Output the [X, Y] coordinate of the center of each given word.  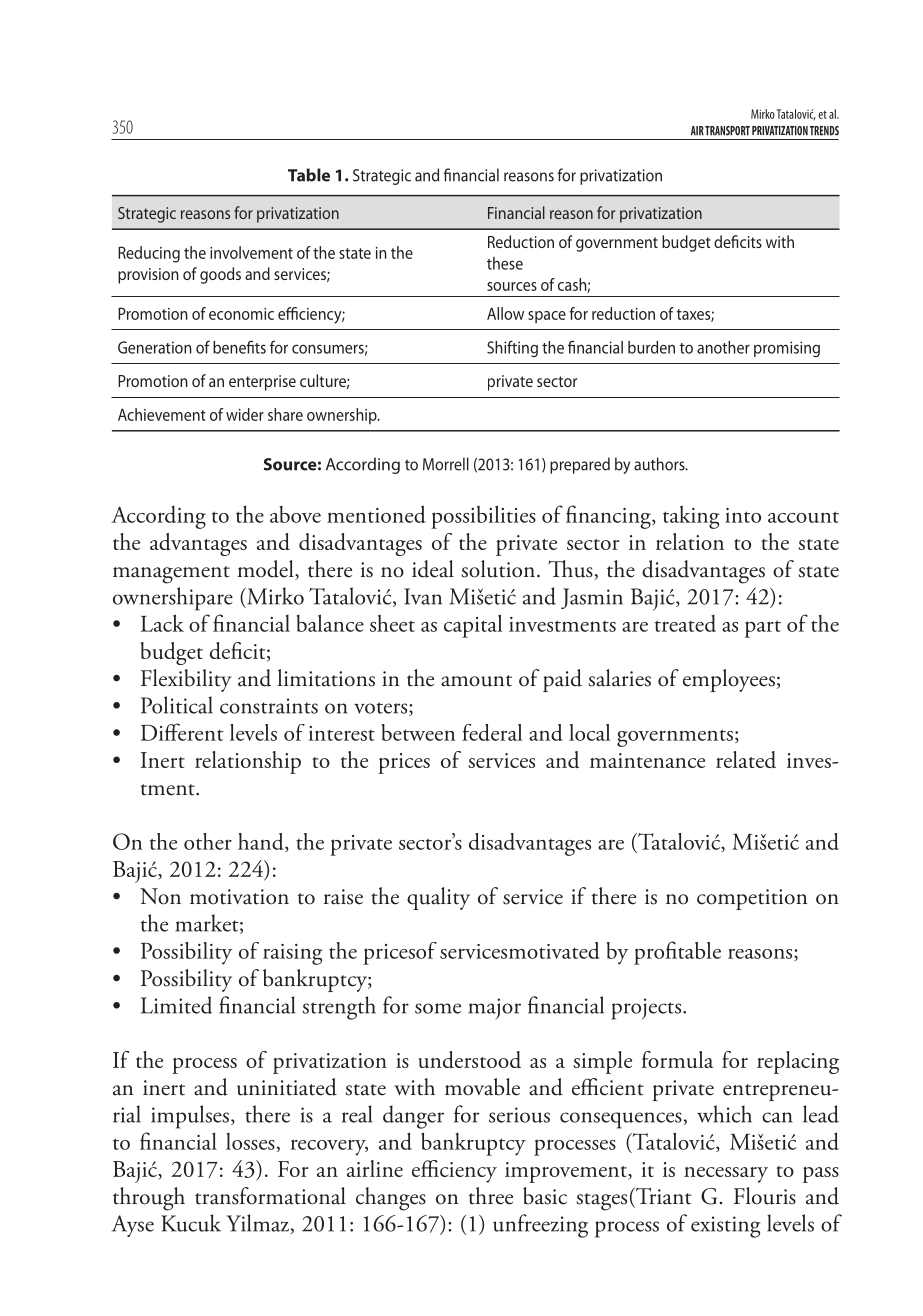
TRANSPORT [727, 131]
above [295, 514]
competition [752, 899]
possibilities [483, 517]
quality [438, 898]
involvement [251, 252]
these [505, 263]
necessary [726, 1175]
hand [262, 842]
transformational [270, 1196]
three [491, 1196]
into [743, 515]
